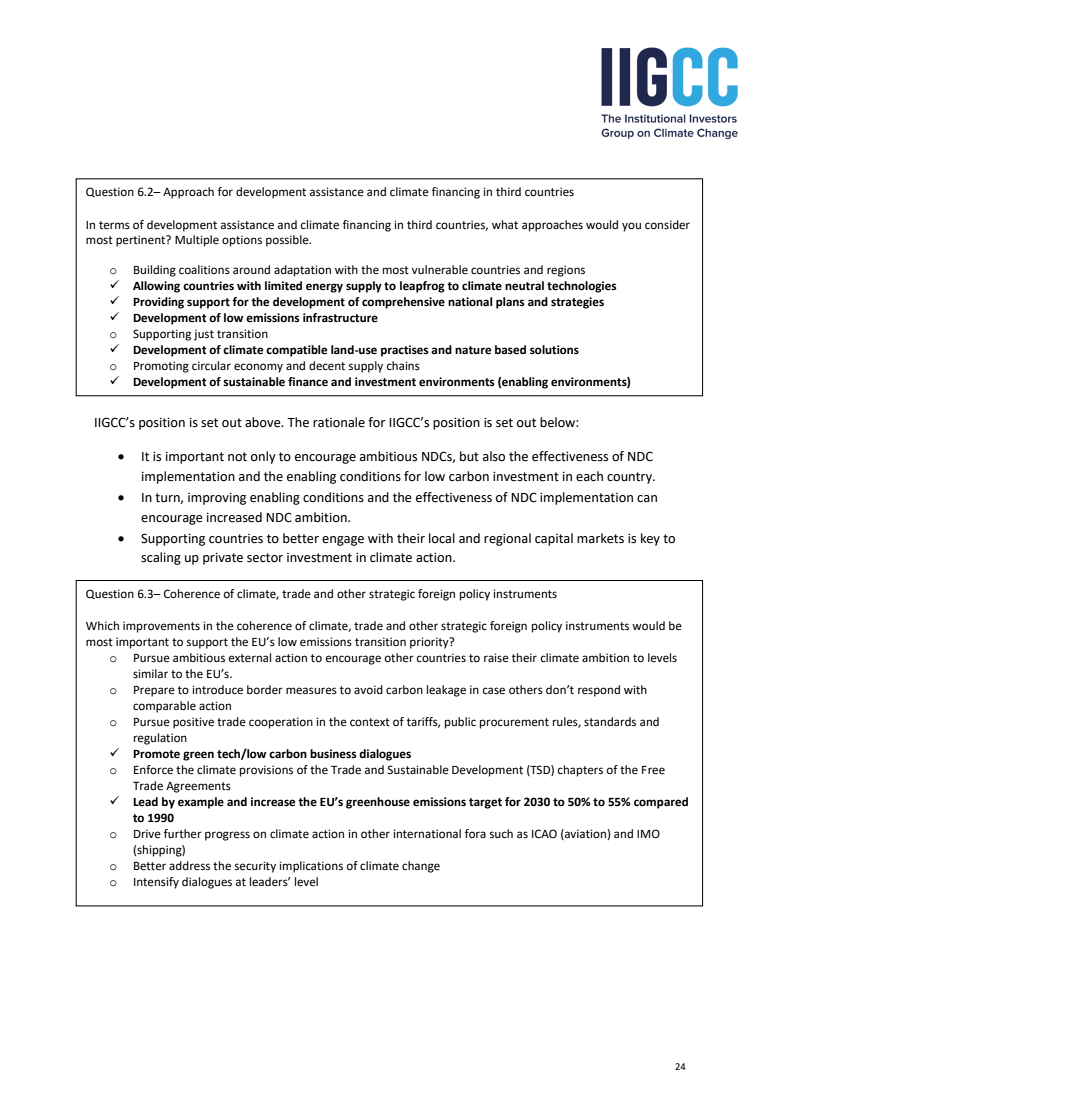 The width and height of the screenshot is (1092, 1101). Describe the element at coordinates (189, 866) in the screenshot. I see `address` at that location.
